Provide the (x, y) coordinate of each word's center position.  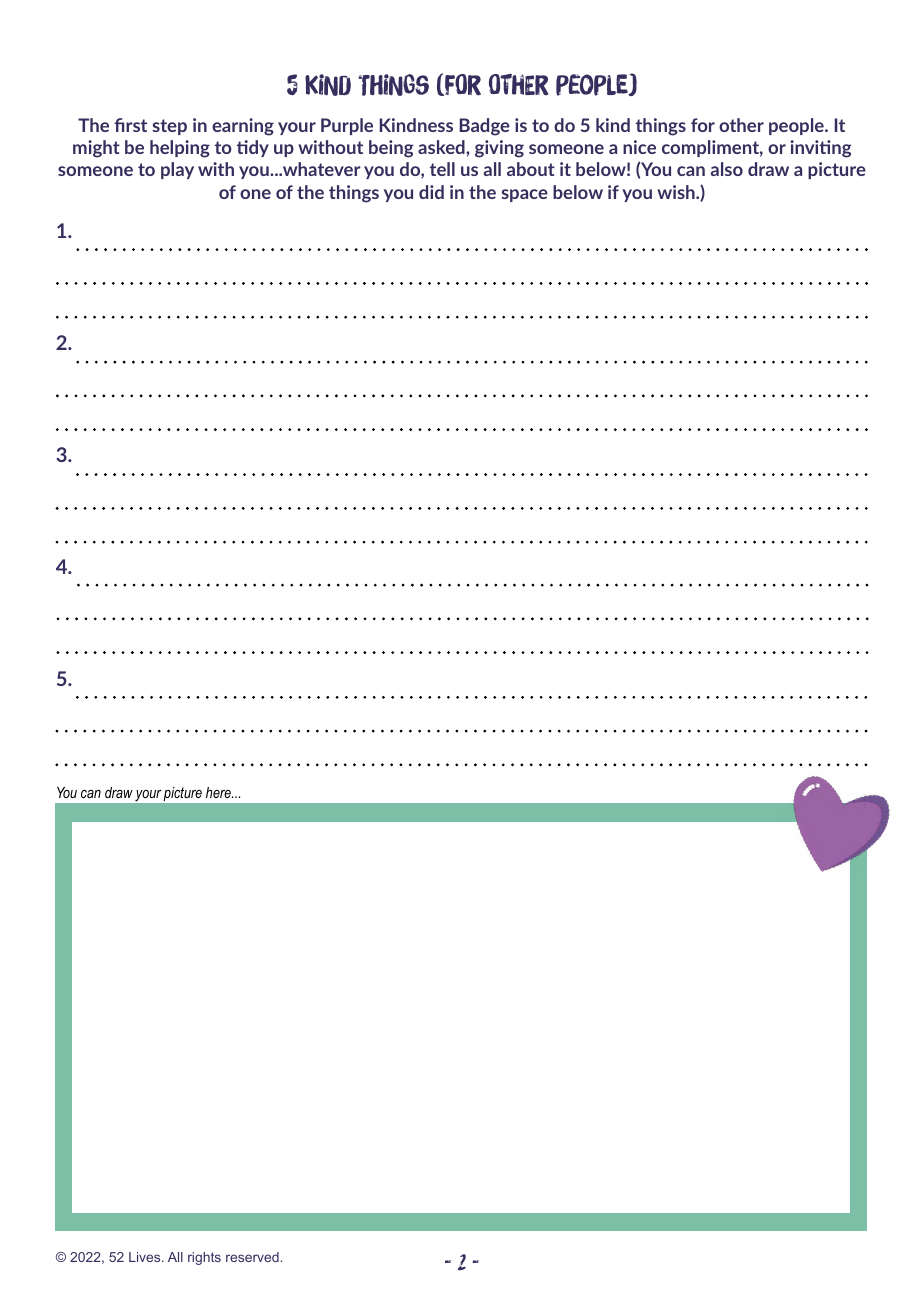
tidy (253, 148)
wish (677, 192)
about (531, 169)
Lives (146, 1257)
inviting (820, 149)
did (431, 192)
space (524, 195)
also (727, 169)
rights (204, 1258)
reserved (252, 1257)
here (219, 792)
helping (180, 149)
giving (499, 149)
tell (442, 169)
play (177, 170)
